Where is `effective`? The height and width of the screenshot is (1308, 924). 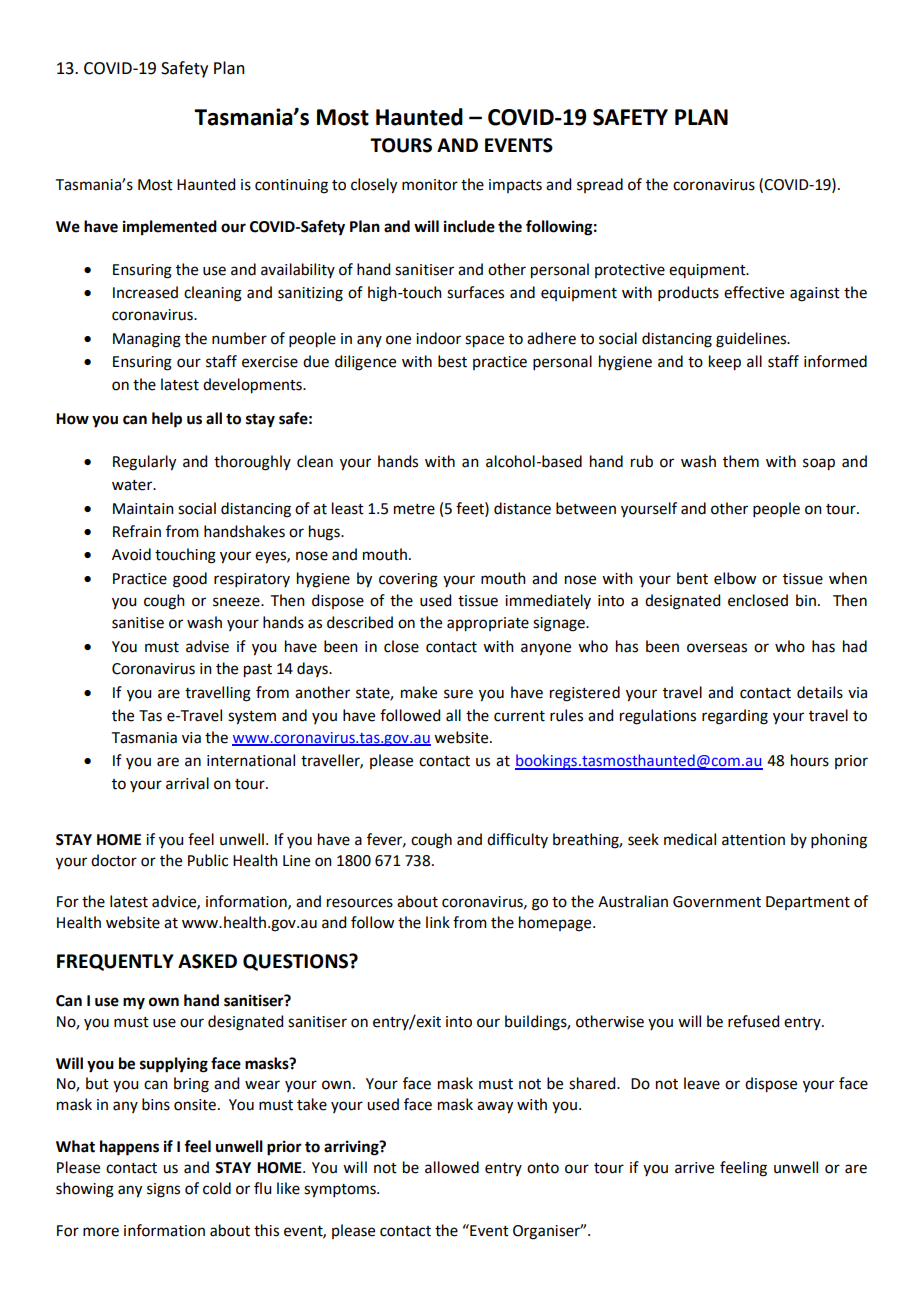
effective is located at coordinates (754, 292).
